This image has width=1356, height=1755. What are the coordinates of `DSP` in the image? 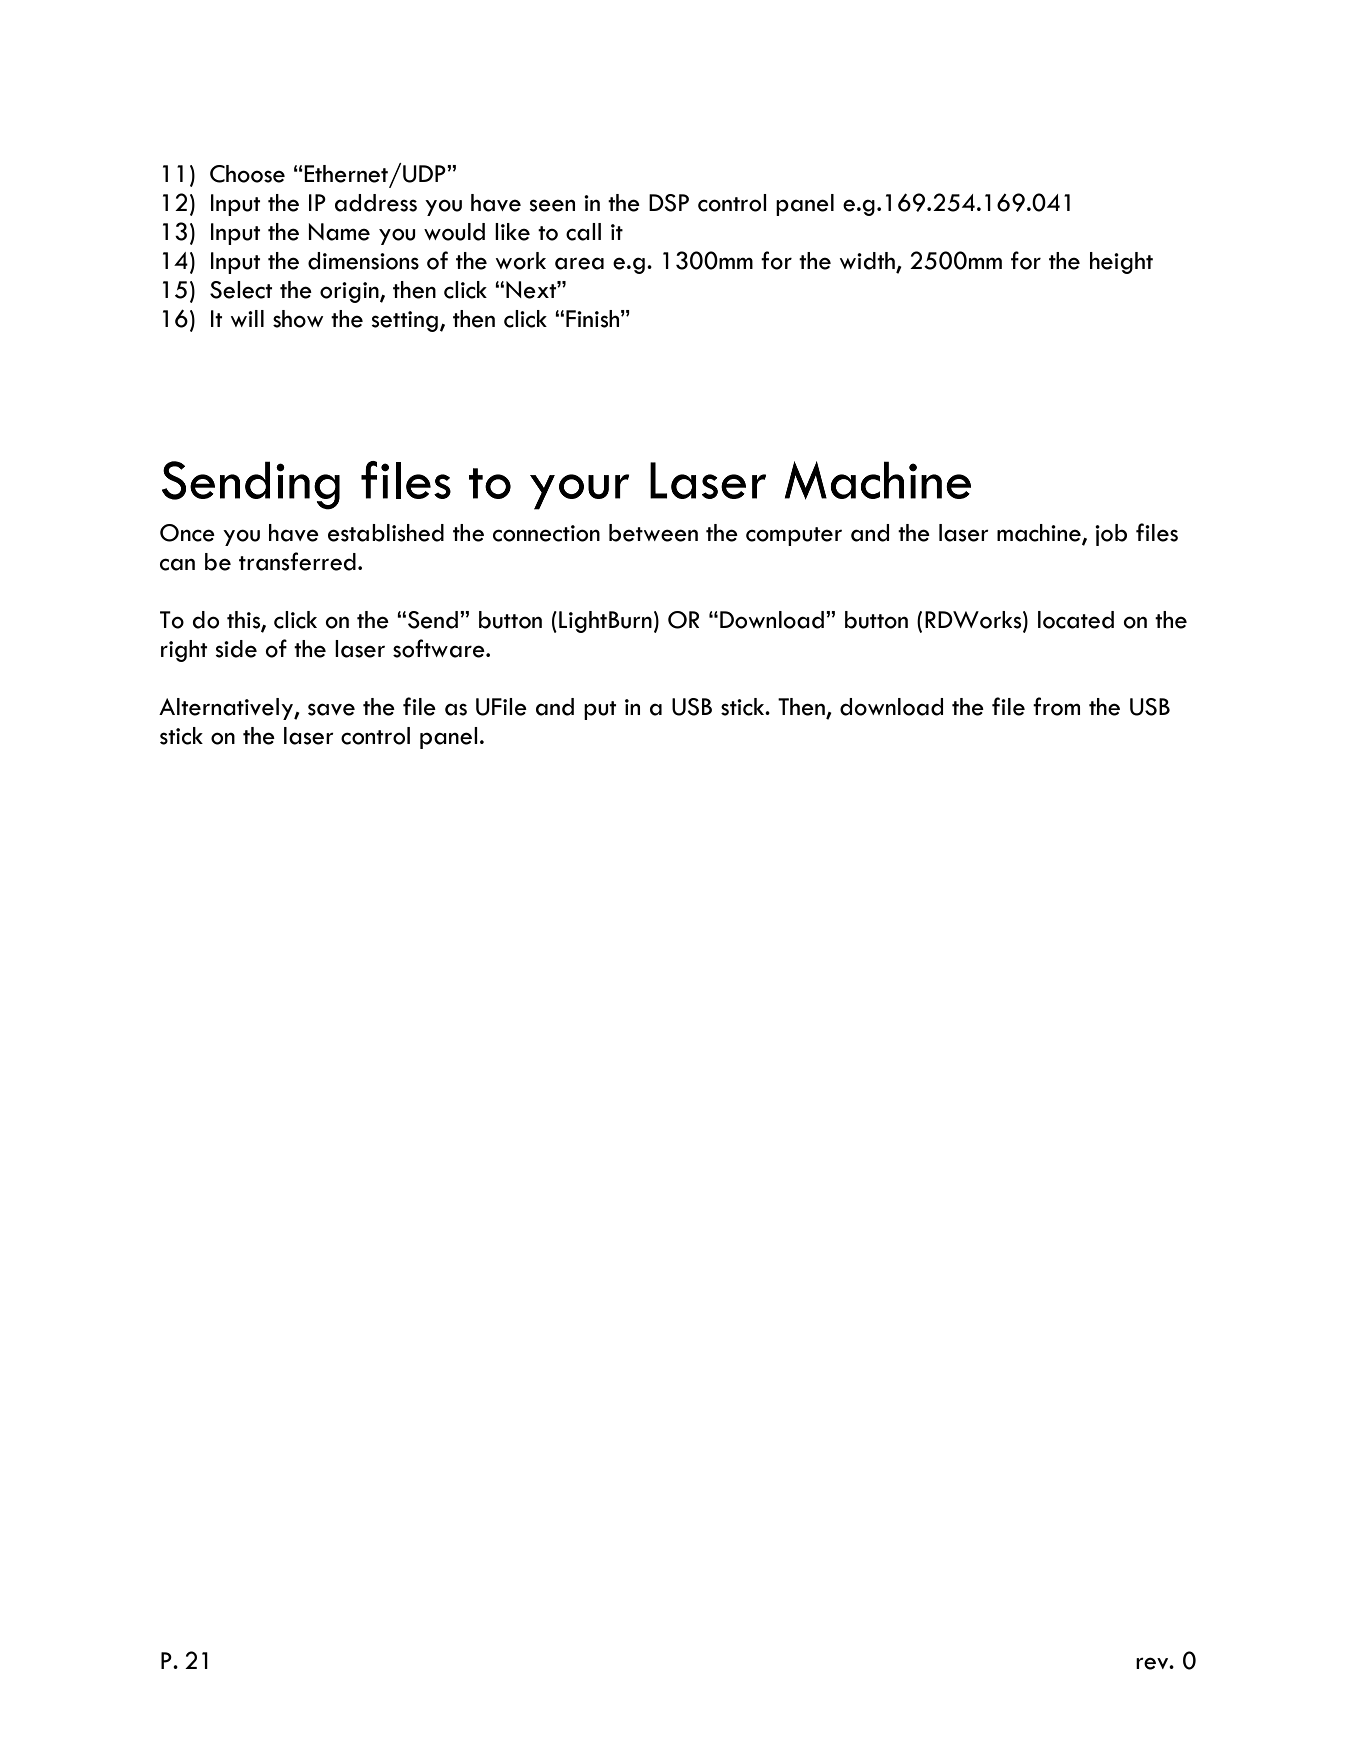 It's located at (669, 203).
